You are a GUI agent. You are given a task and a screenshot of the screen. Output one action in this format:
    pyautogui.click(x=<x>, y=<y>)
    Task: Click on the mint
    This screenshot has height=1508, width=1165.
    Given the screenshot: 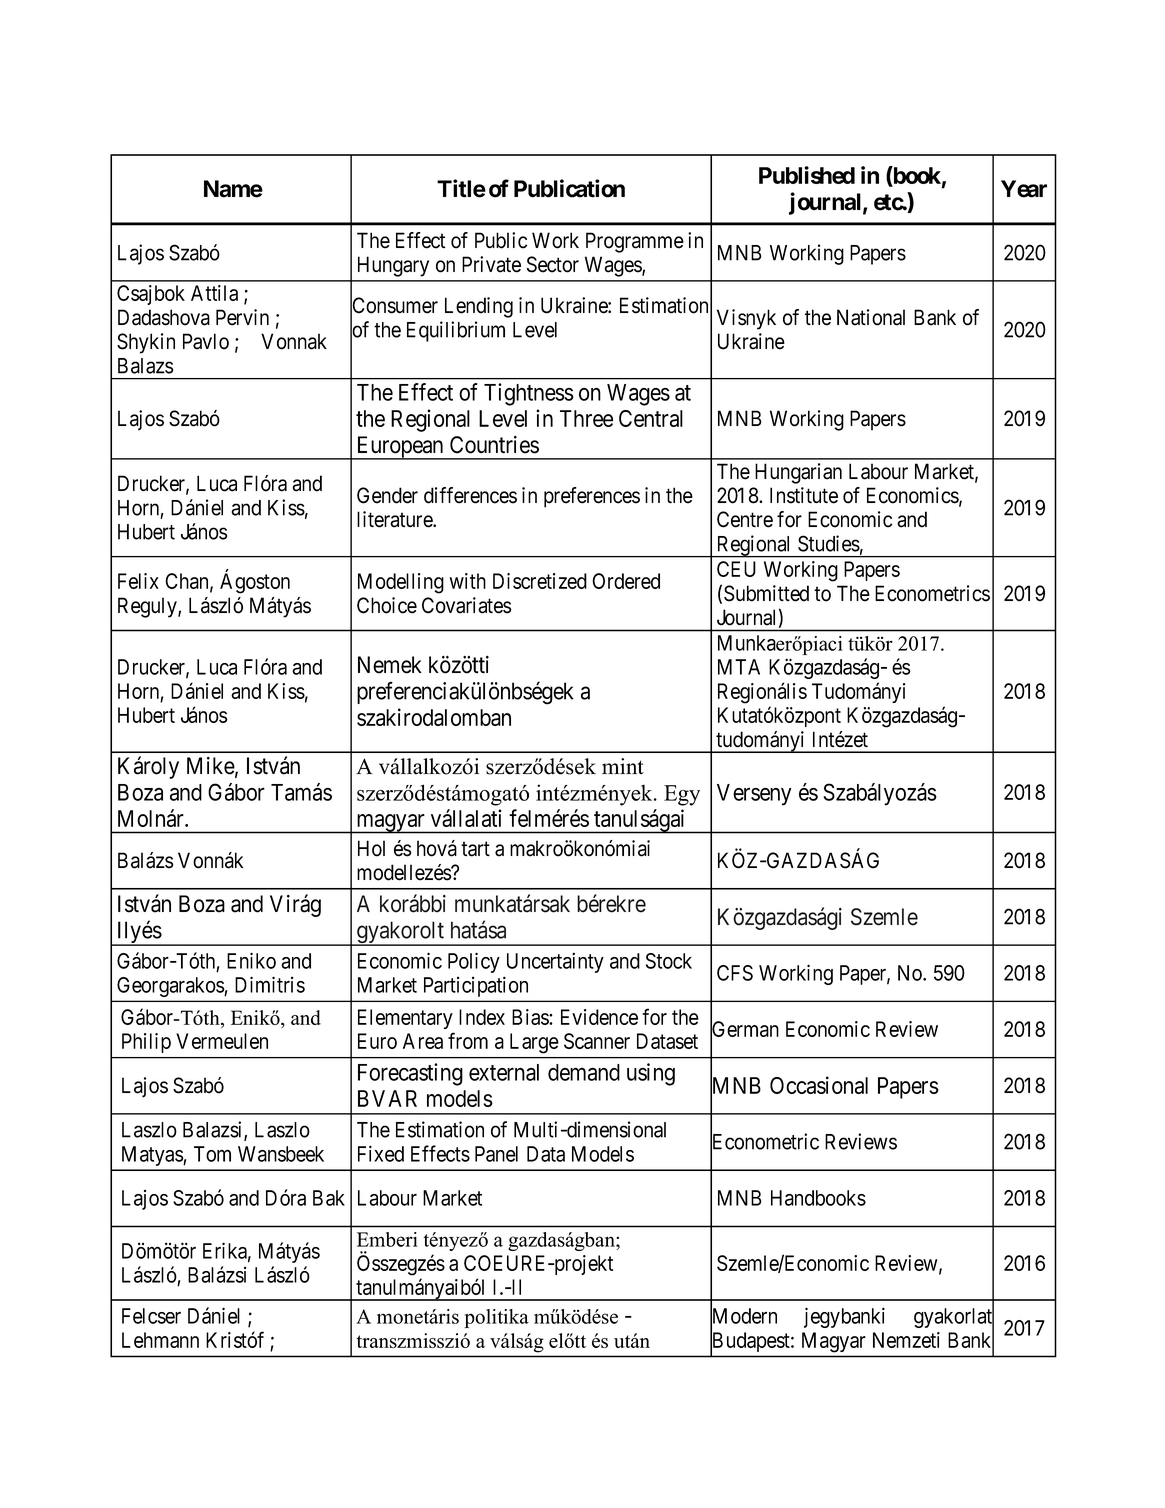 What is the action you would take?
    pyautogui.click(x=623, y=766)
